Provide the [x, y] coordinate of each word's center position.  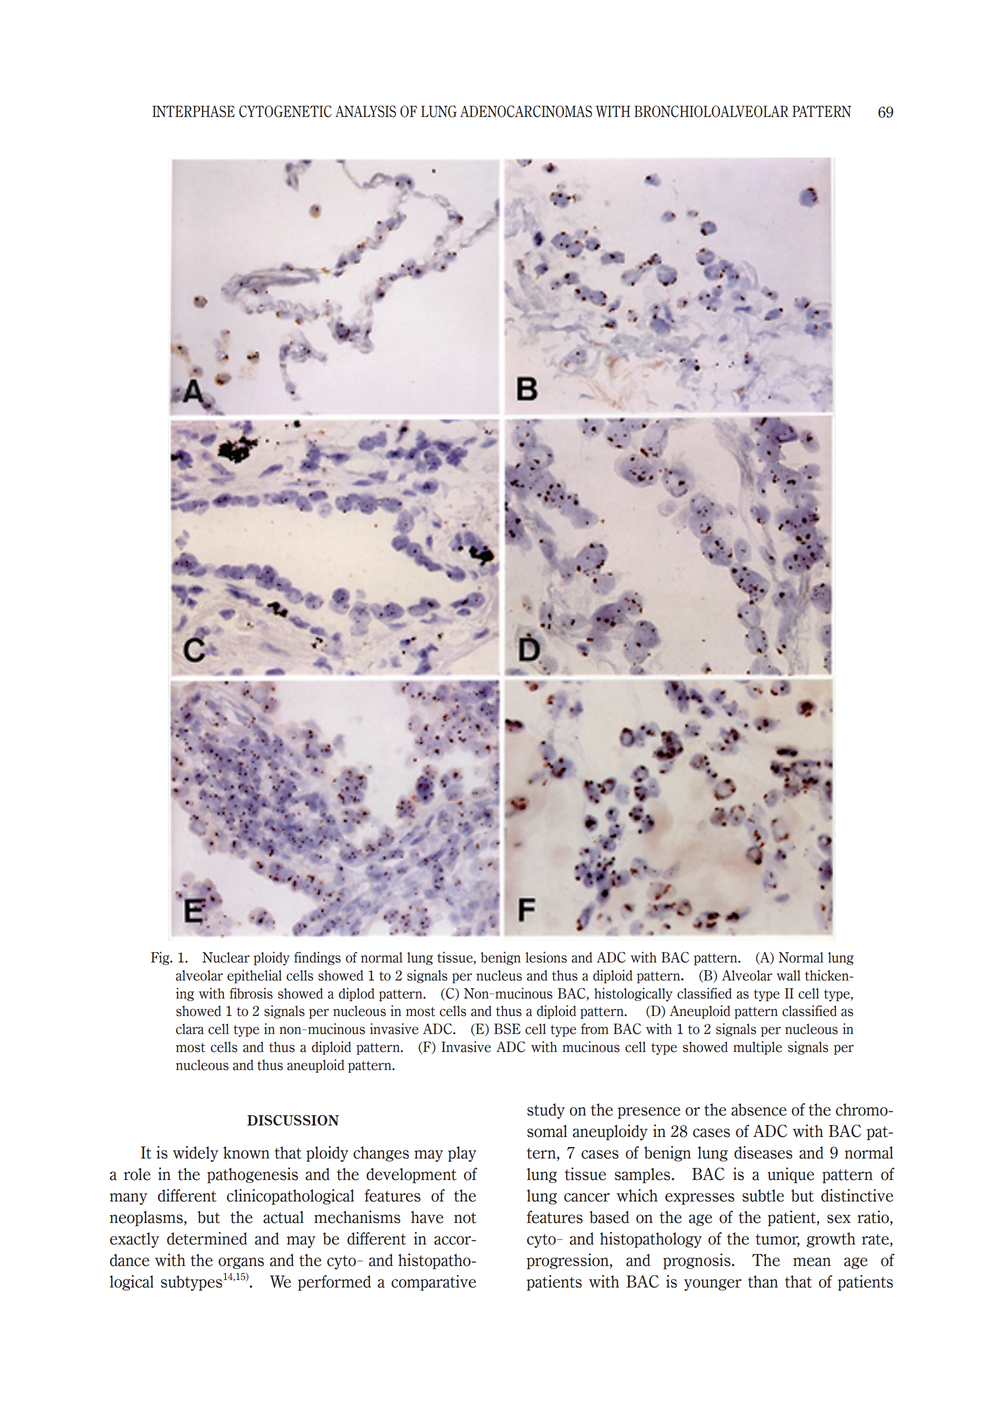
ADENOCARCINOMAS [526, 111]
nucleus [499, 975]
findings [317, 958]
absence [759, 1109]
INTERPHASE [193, 111]
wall [788, 975]
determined [207, 1238]
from [595, 1029]
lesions [546, 957]
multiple [757, 1048]
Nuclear [226, 957]
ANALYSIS [365, 111]
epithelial [254, 977]
